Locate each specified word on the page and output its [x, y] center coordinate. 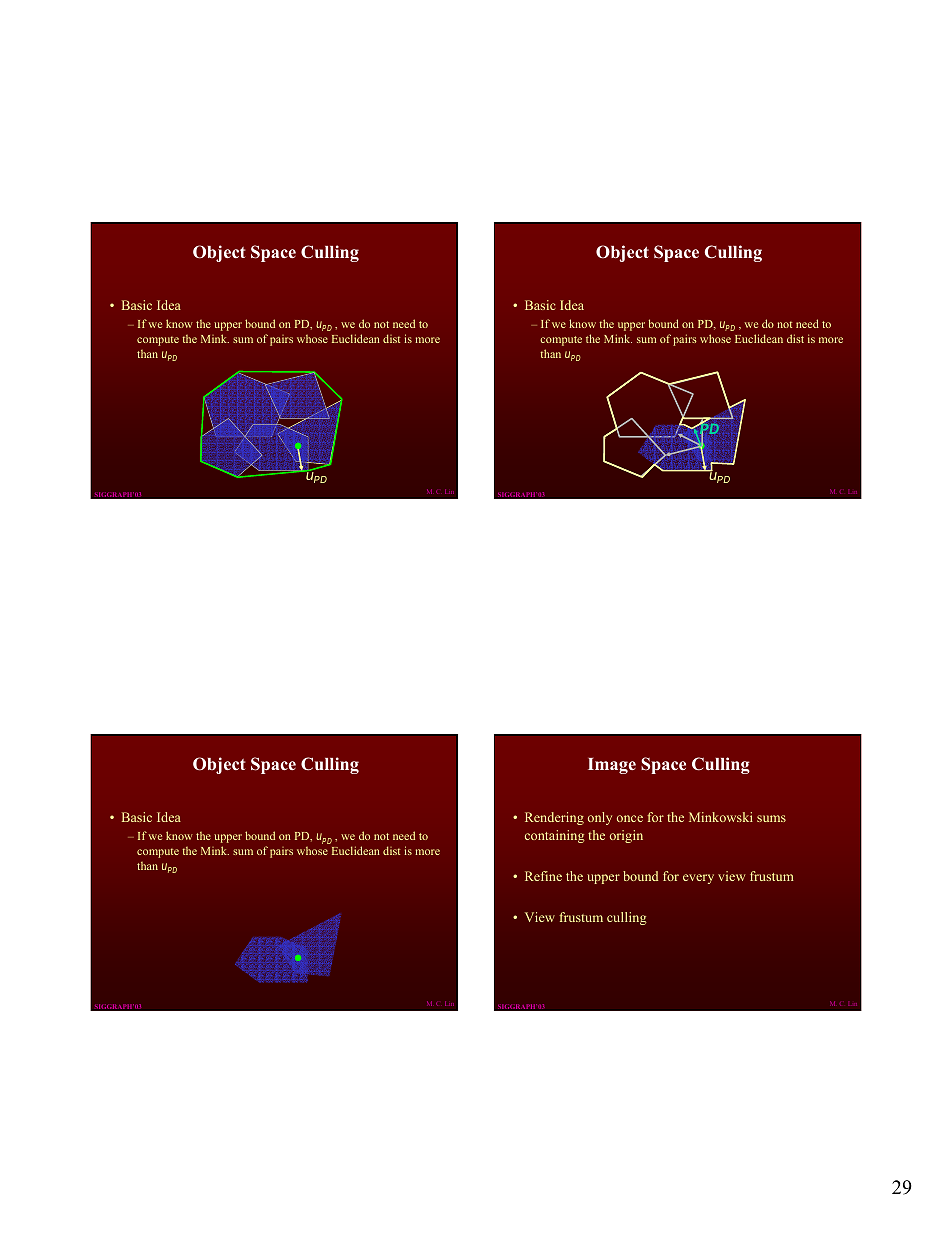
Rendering [554, 818]
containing [555, 836]
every [698, 879]
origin [626, 836]
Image [612, 766]
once [630, 818]
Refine [543, 876]
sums [771, 818]
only [600, 818]
